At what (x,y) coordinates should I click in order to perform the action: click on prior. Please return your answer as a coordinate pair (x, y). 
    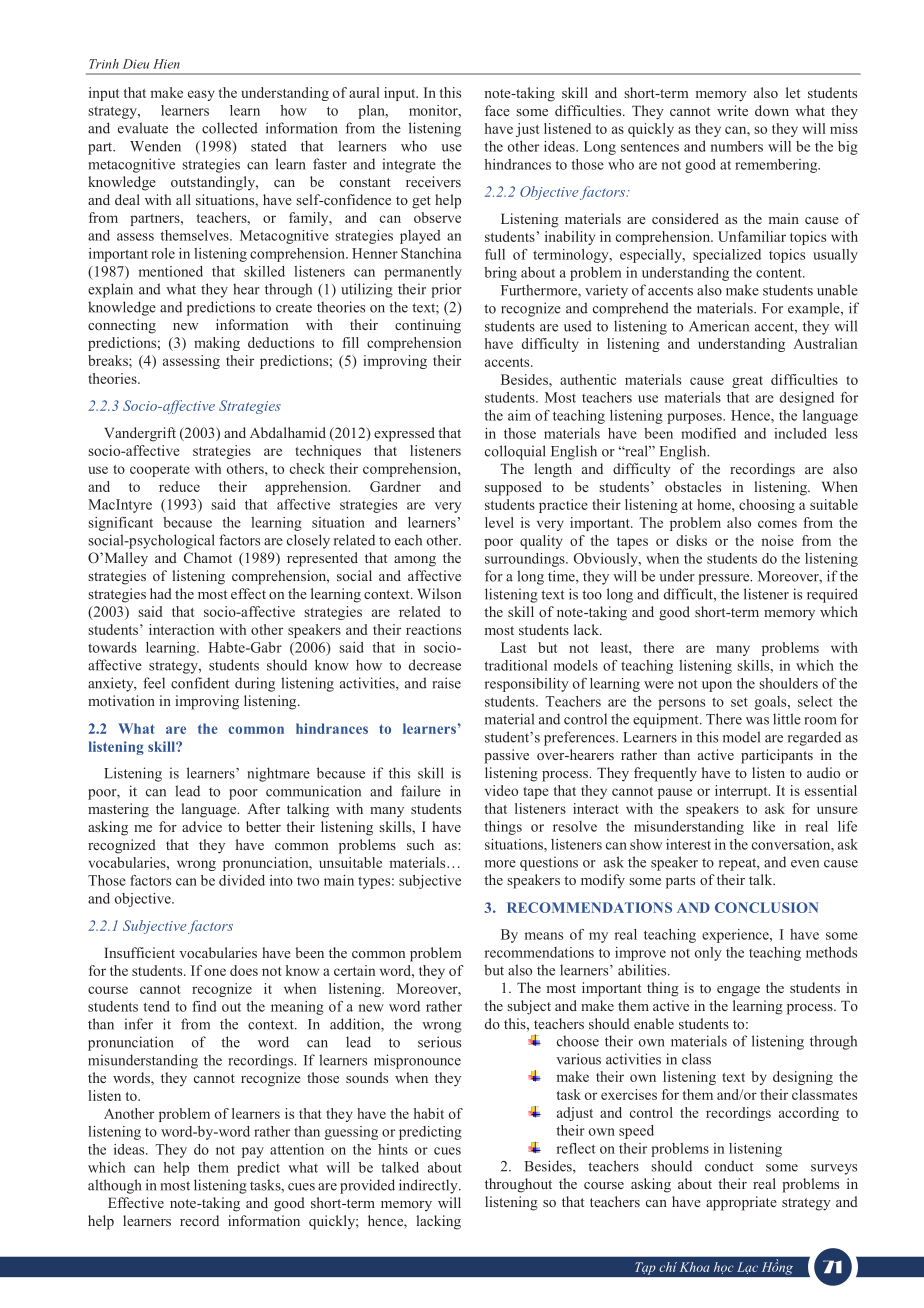
    Looking at the image, I should click on (446, 290).
